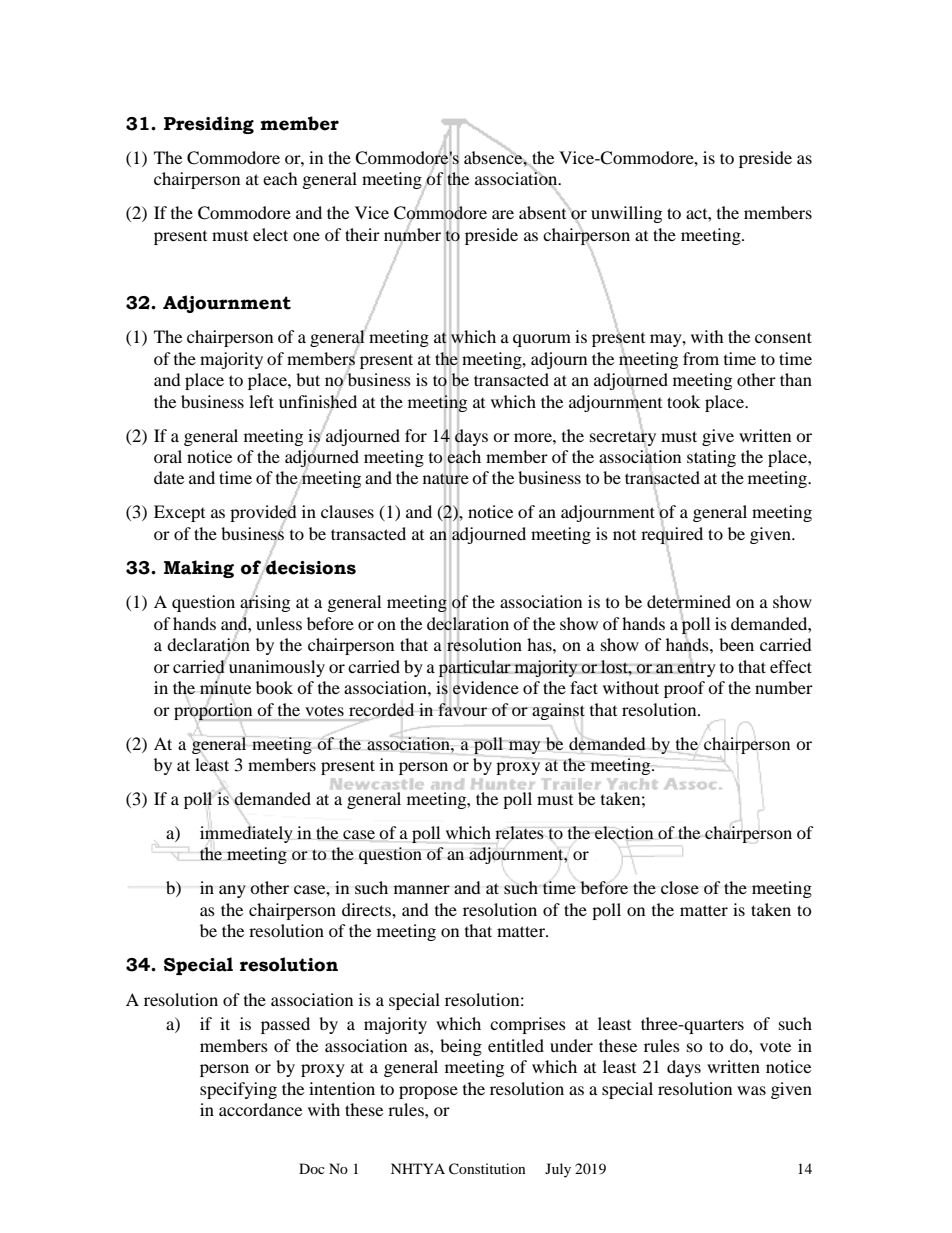  I want to click on Presiding, so click(209, 125).
